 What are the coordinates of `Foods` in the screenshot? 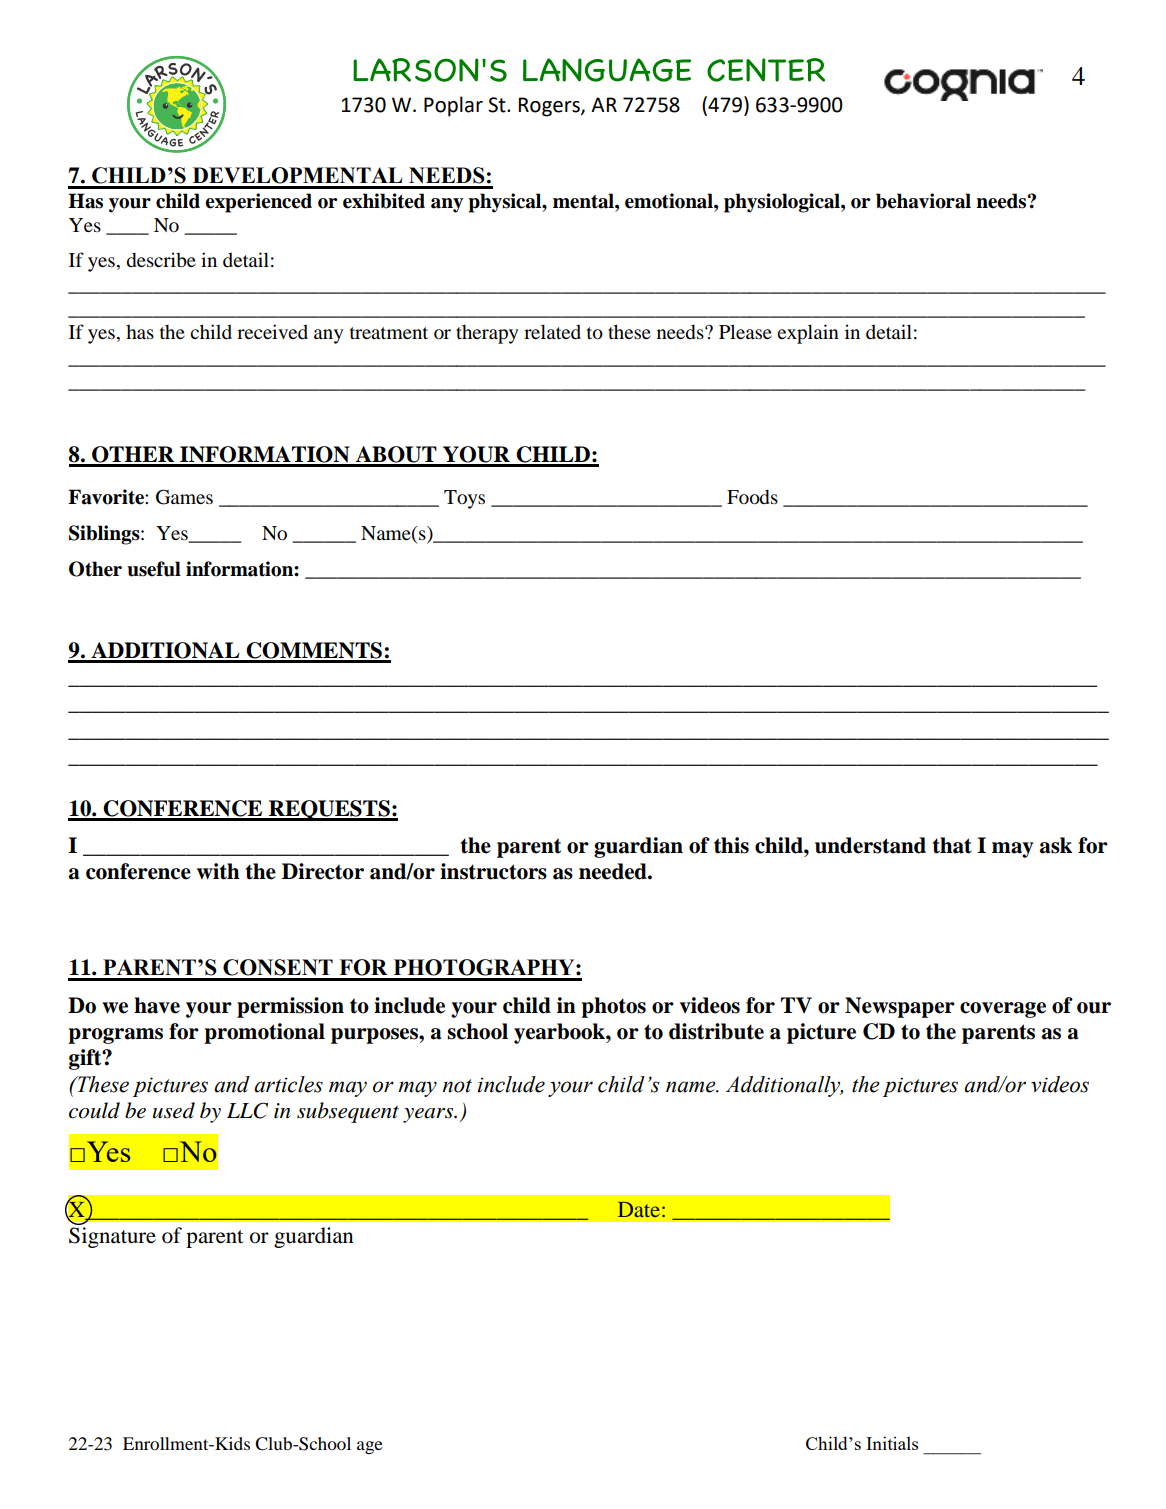 It's located at (752, 497).
